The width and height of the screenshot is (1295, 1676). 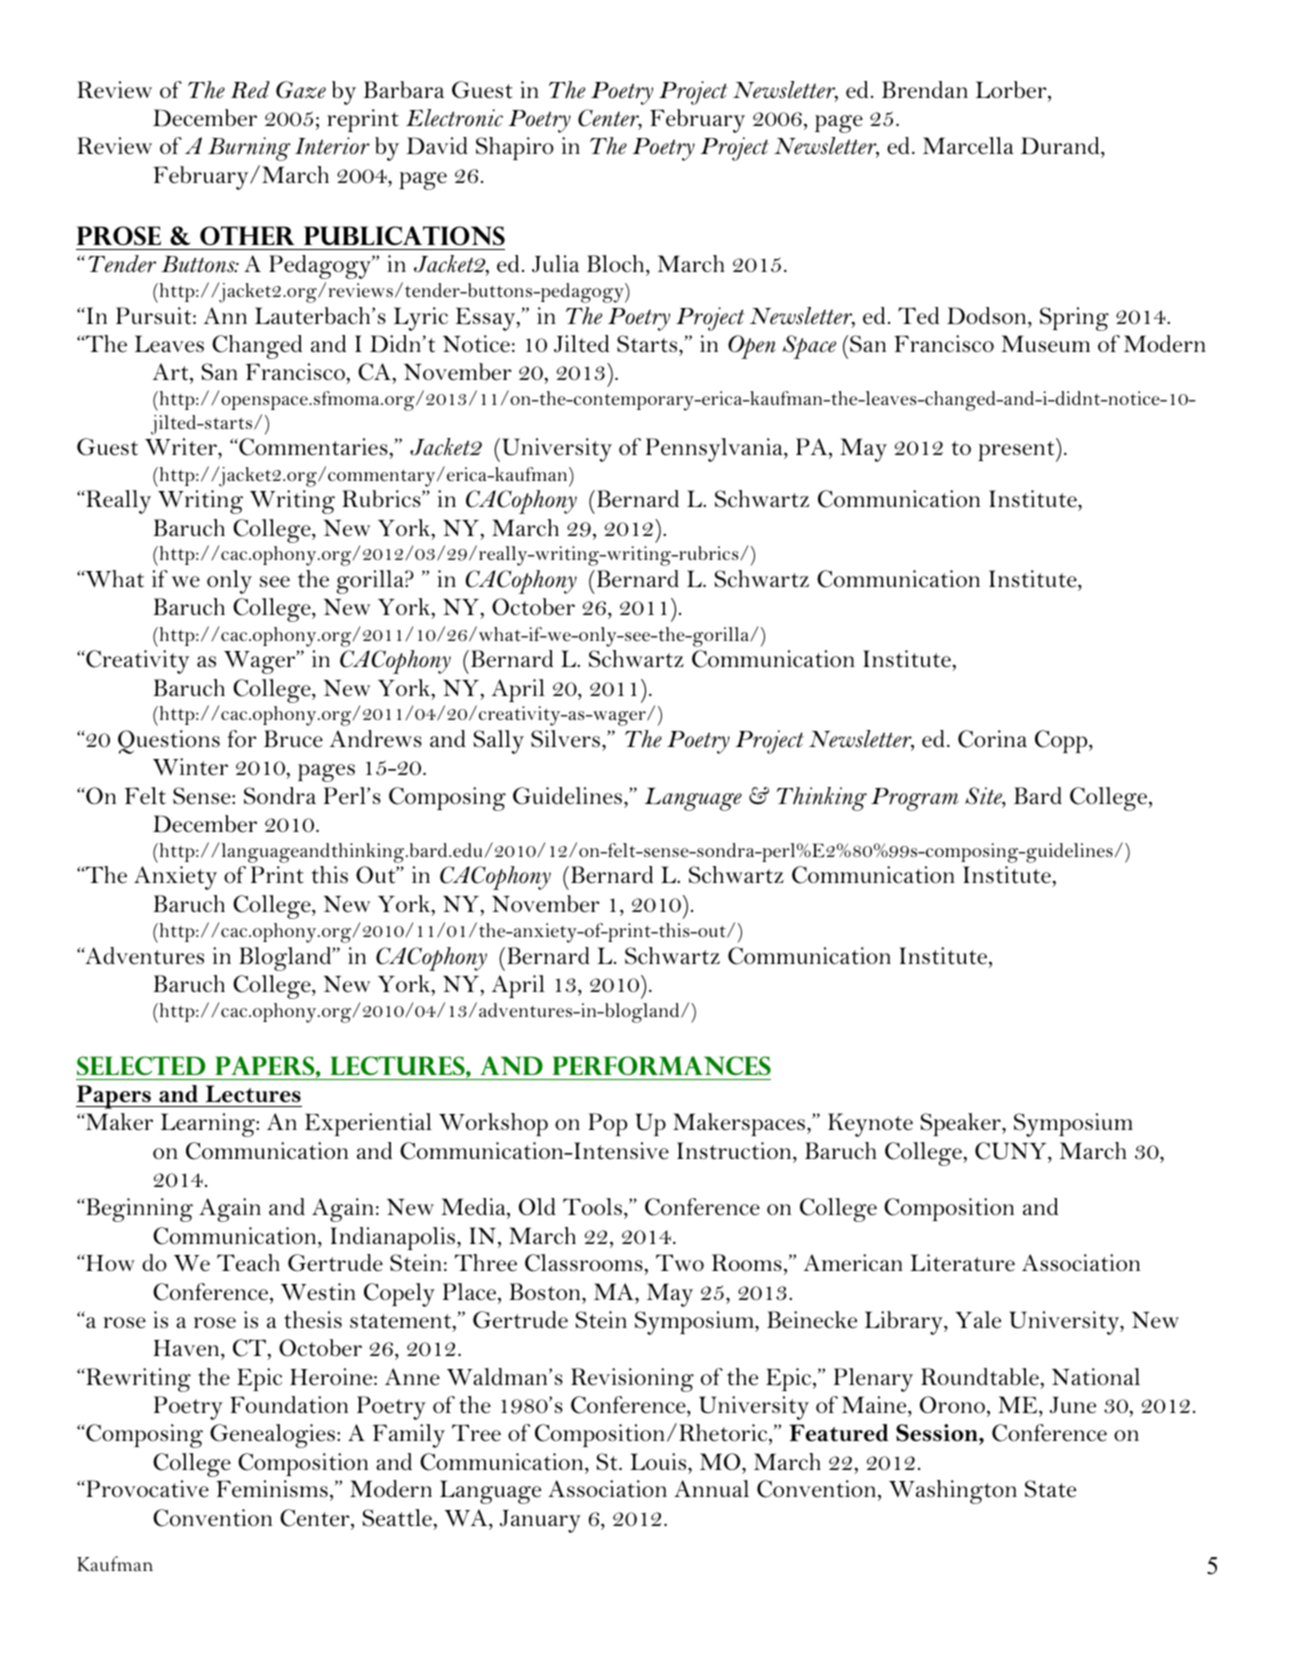 I want to click on SELECTED, so click(x=141, y=1065).
